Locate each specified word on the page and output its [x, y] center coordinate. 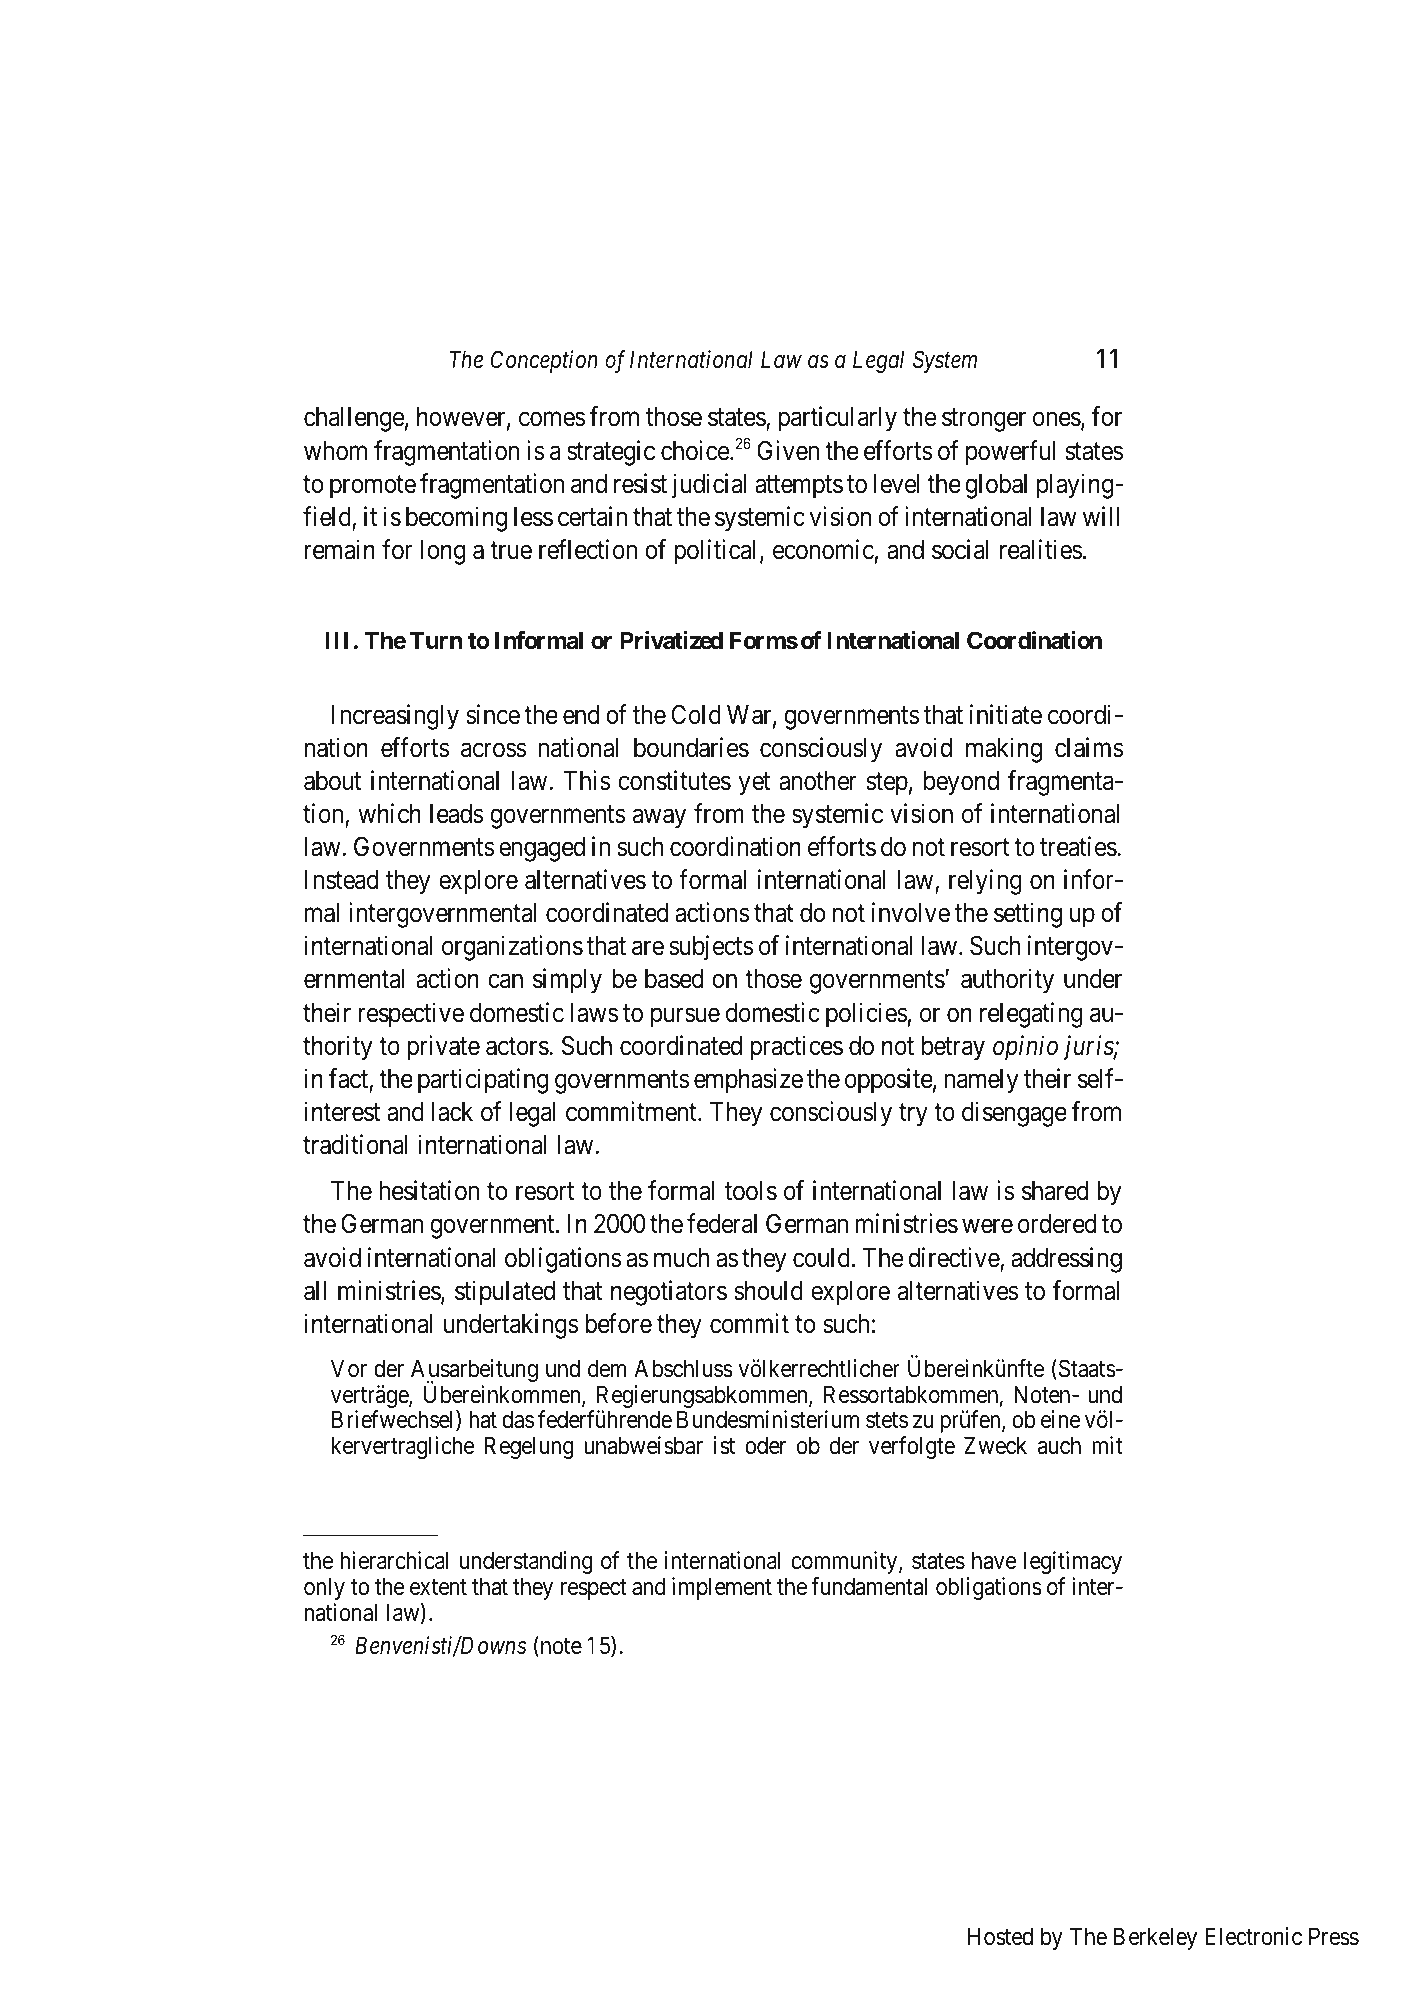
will [1101, 516]
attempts [799, 487]
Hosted [1000, 1936]
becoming [456, 519]
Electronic [1254, 1936]
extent [438, 1587]
